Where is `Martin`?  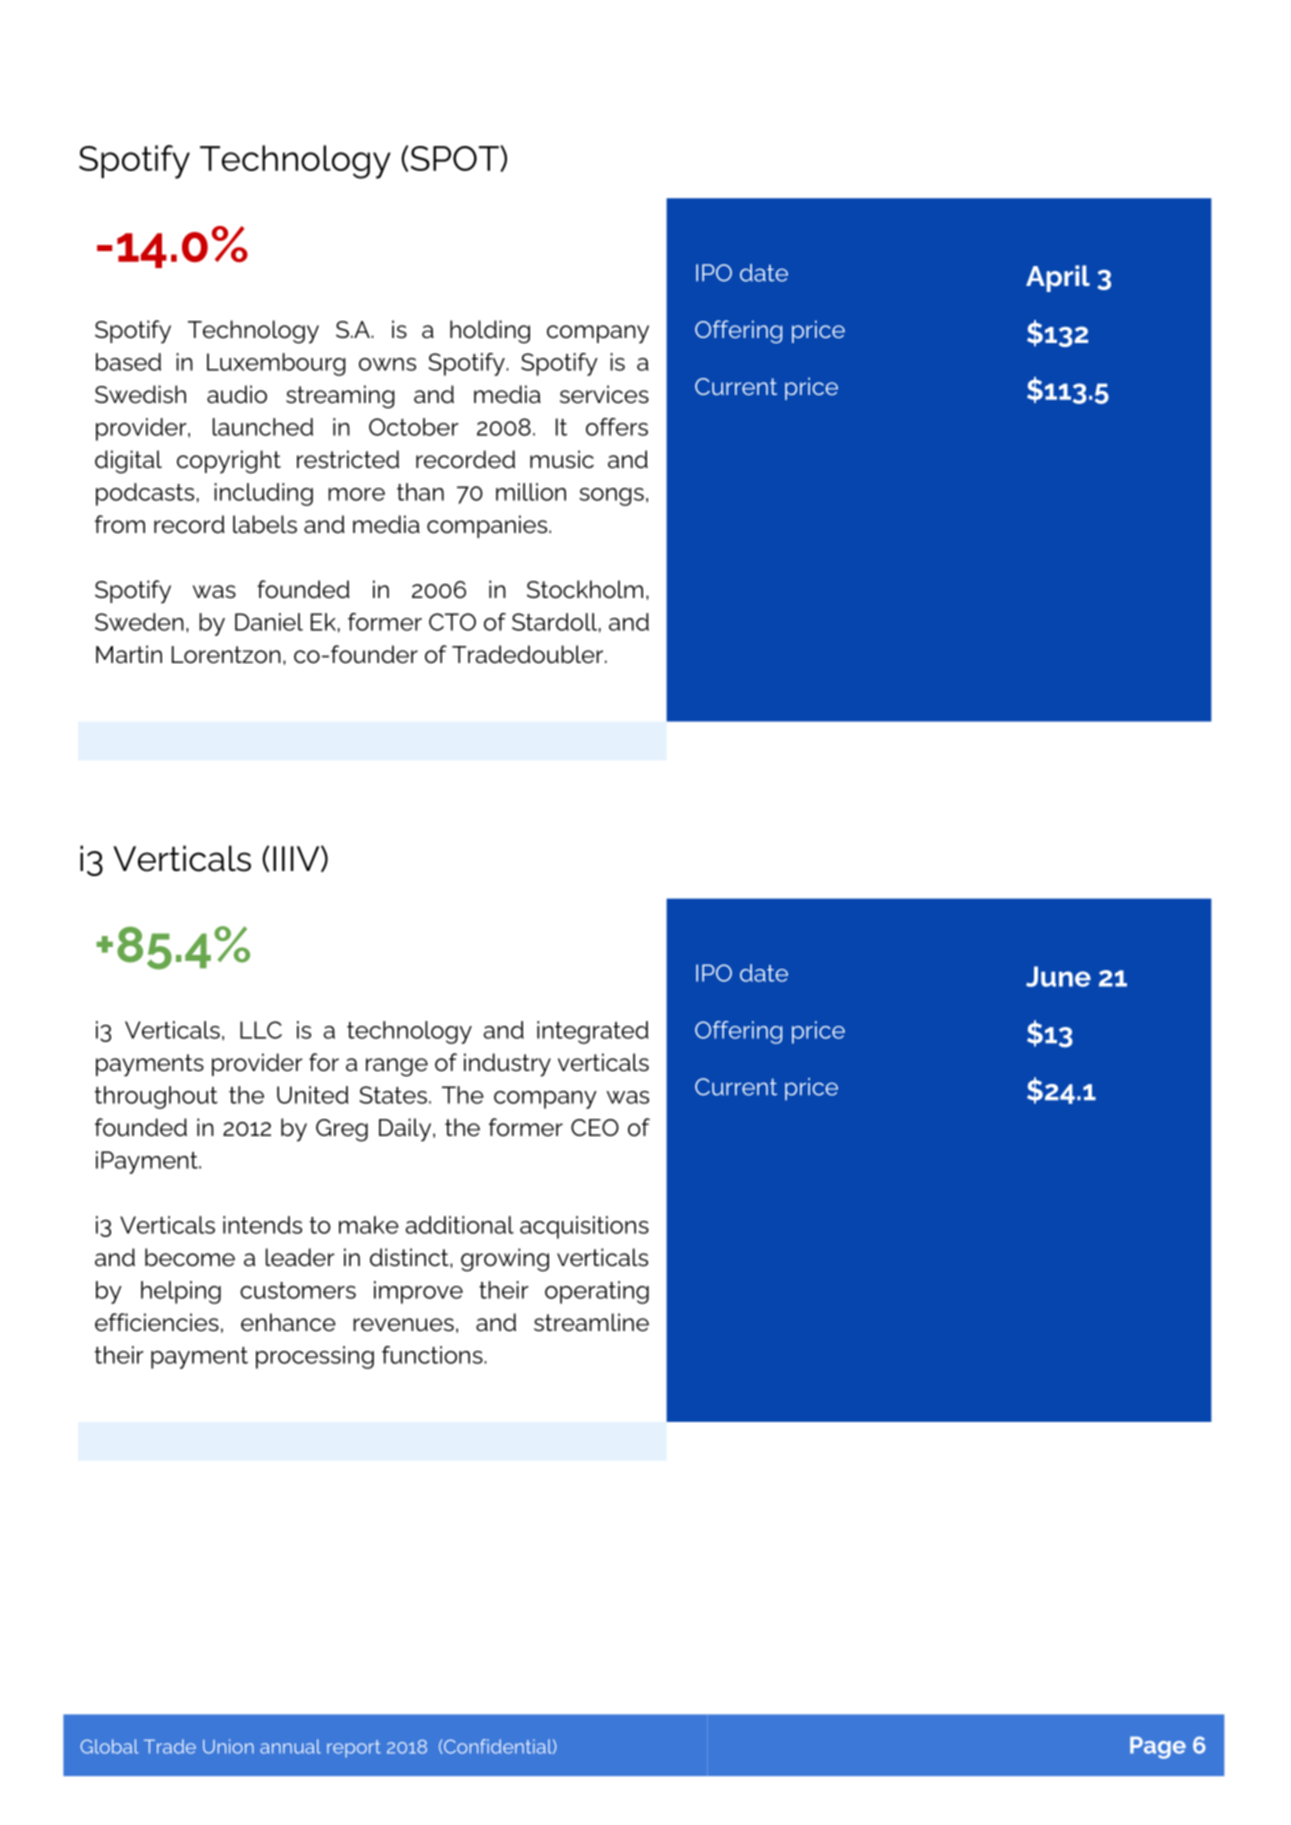
Martin is located at coordinates (129, 654).
